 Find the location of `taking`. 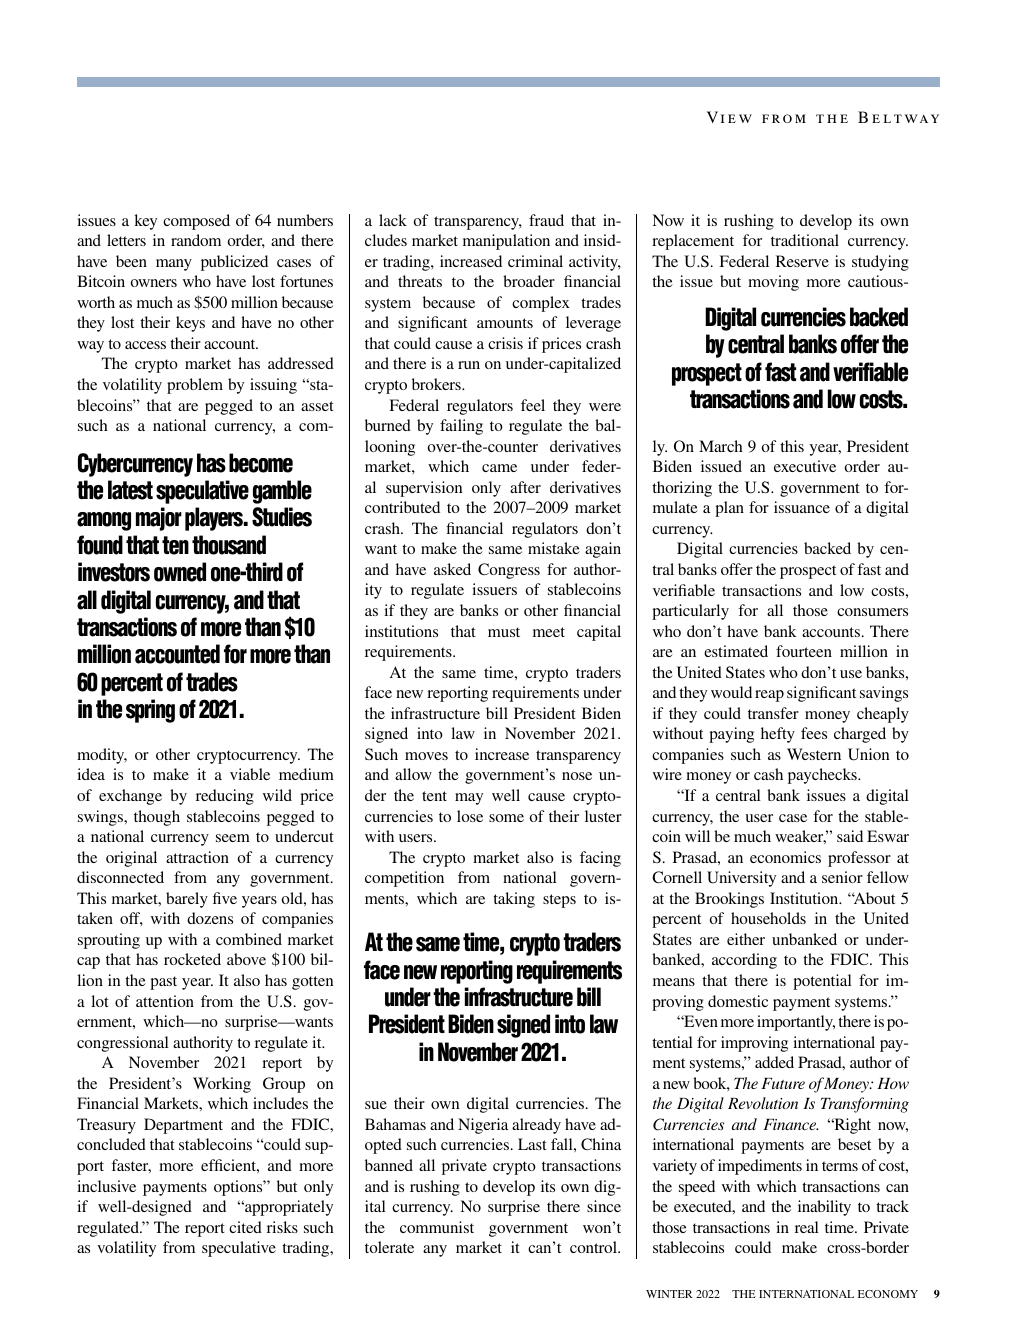

taking is located at coordinates (514, 900).
